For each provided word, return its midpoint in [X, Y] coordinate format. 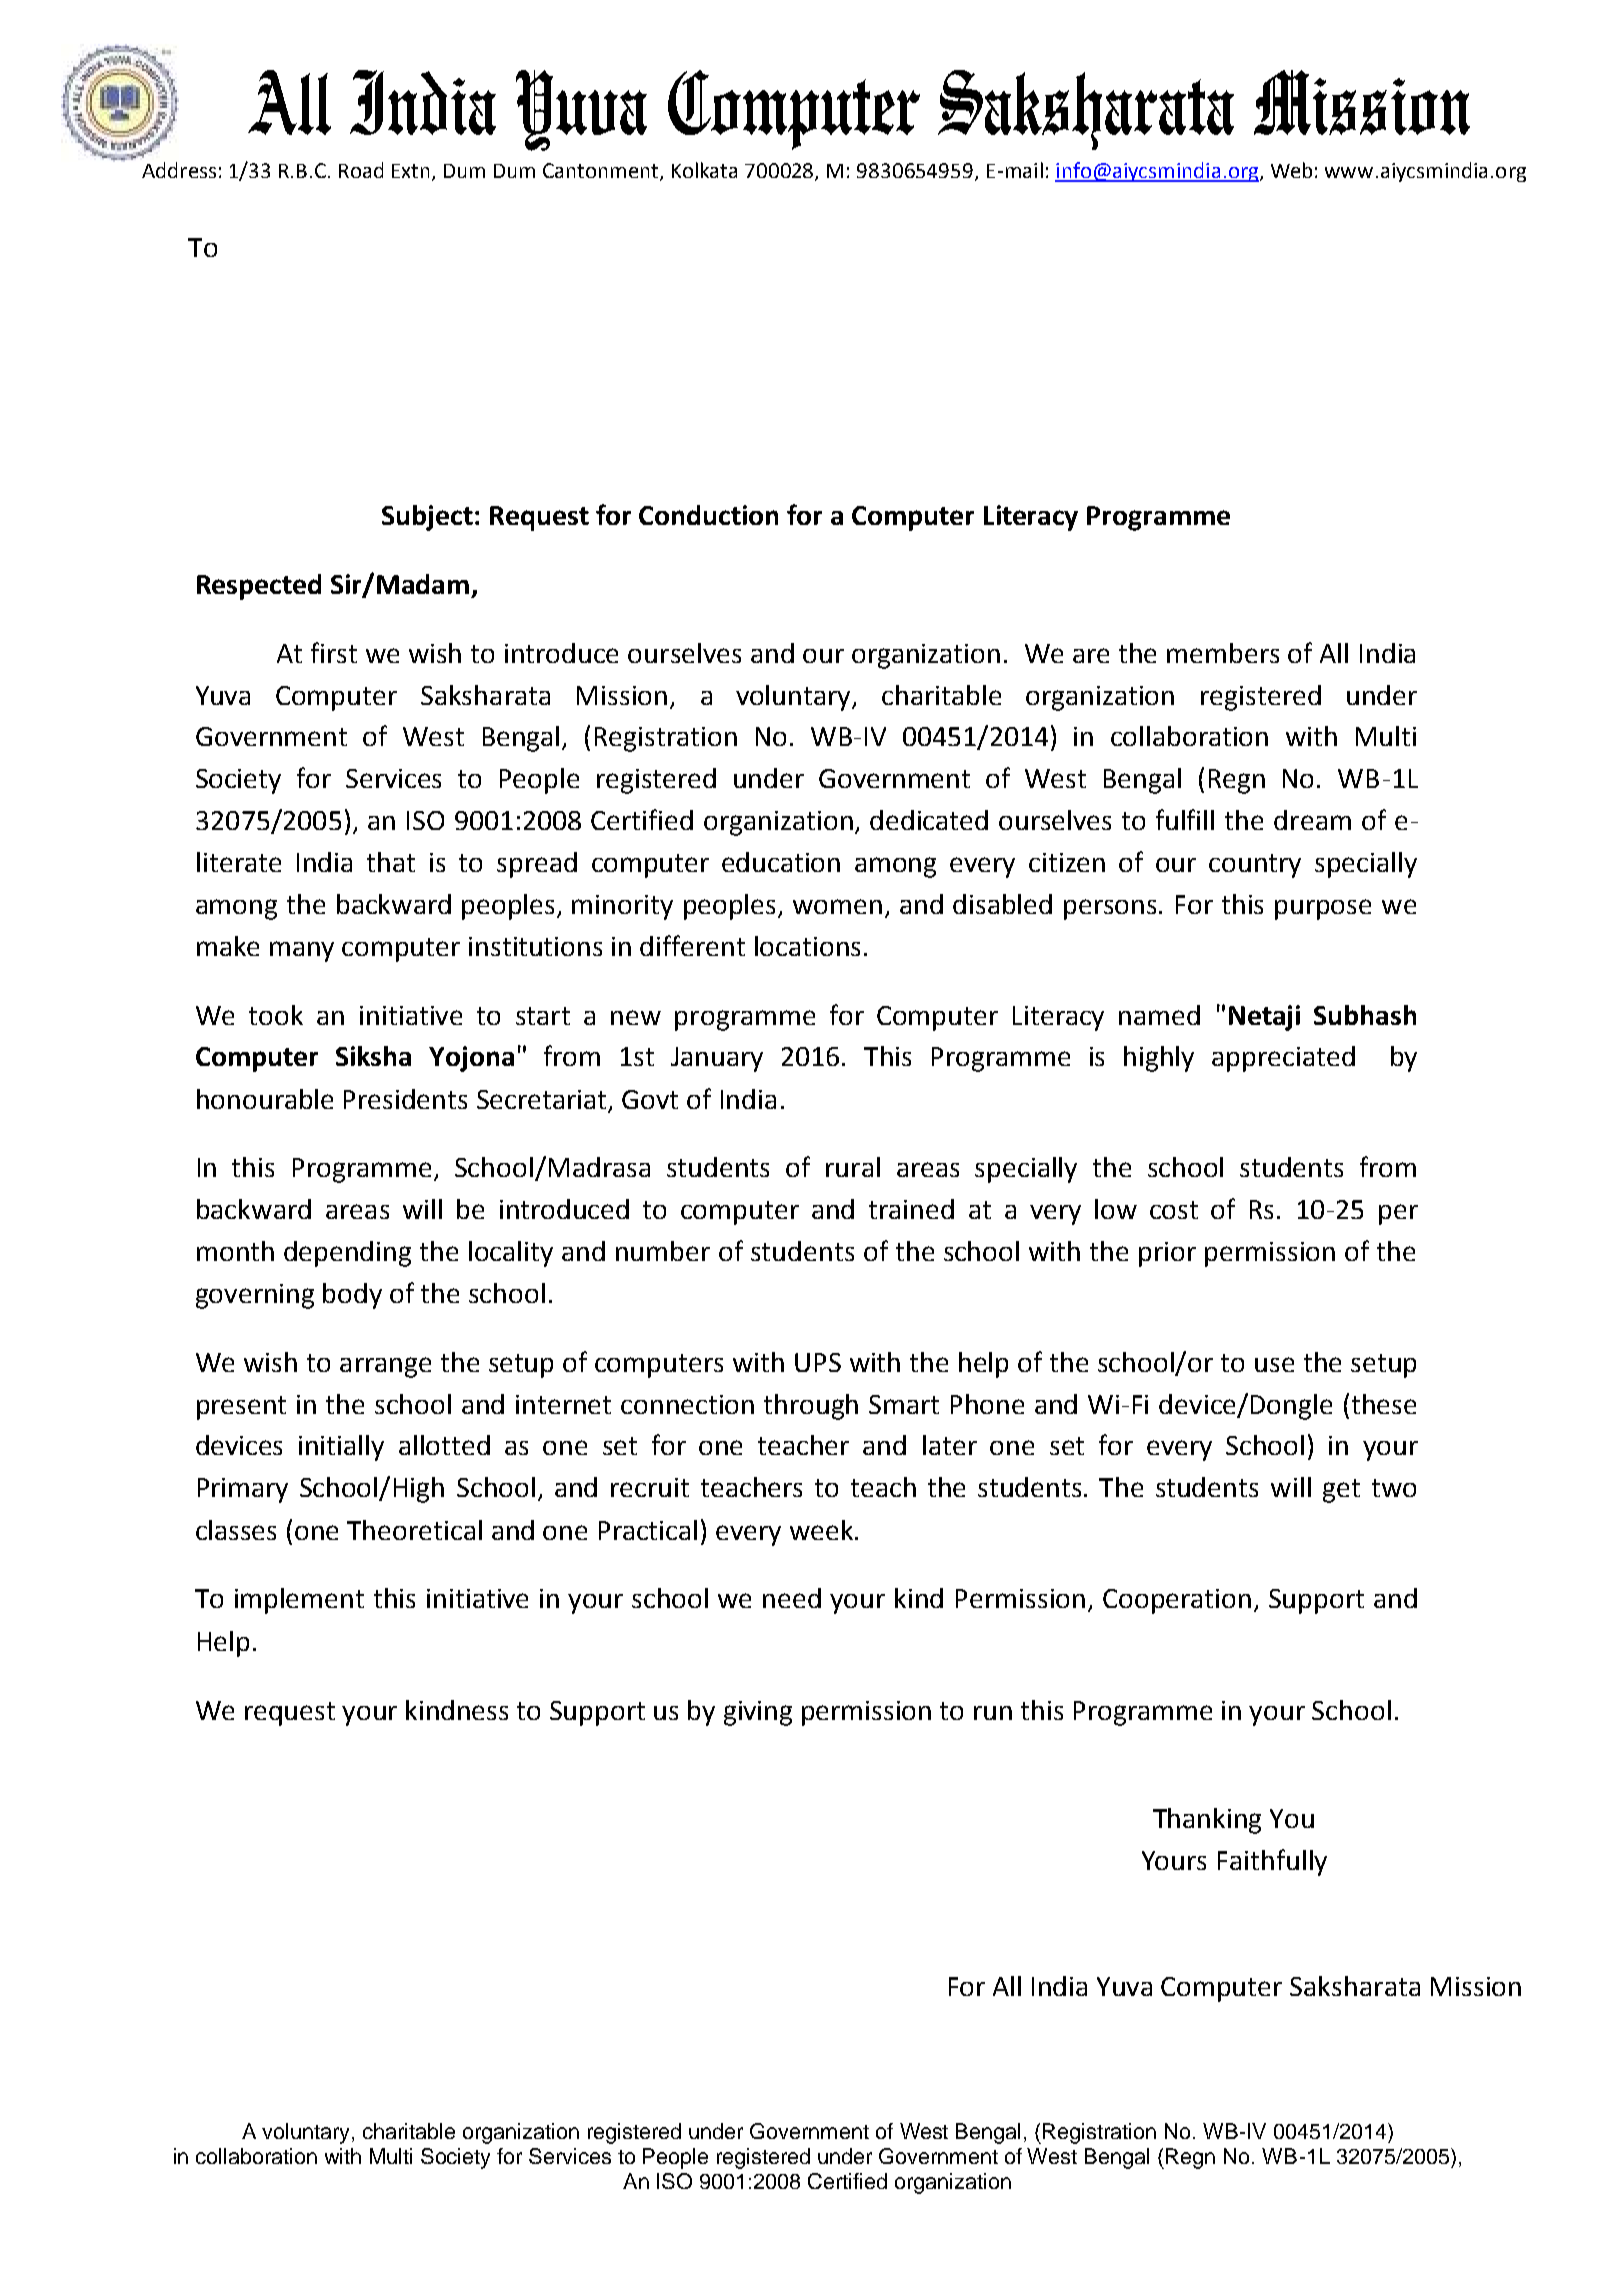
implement [299, 1601]
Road [361, 170]
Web [1291, 170]
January [717, 1059]
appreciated [1283, 1059]
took [276, 1015]
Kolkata [704, 170]
